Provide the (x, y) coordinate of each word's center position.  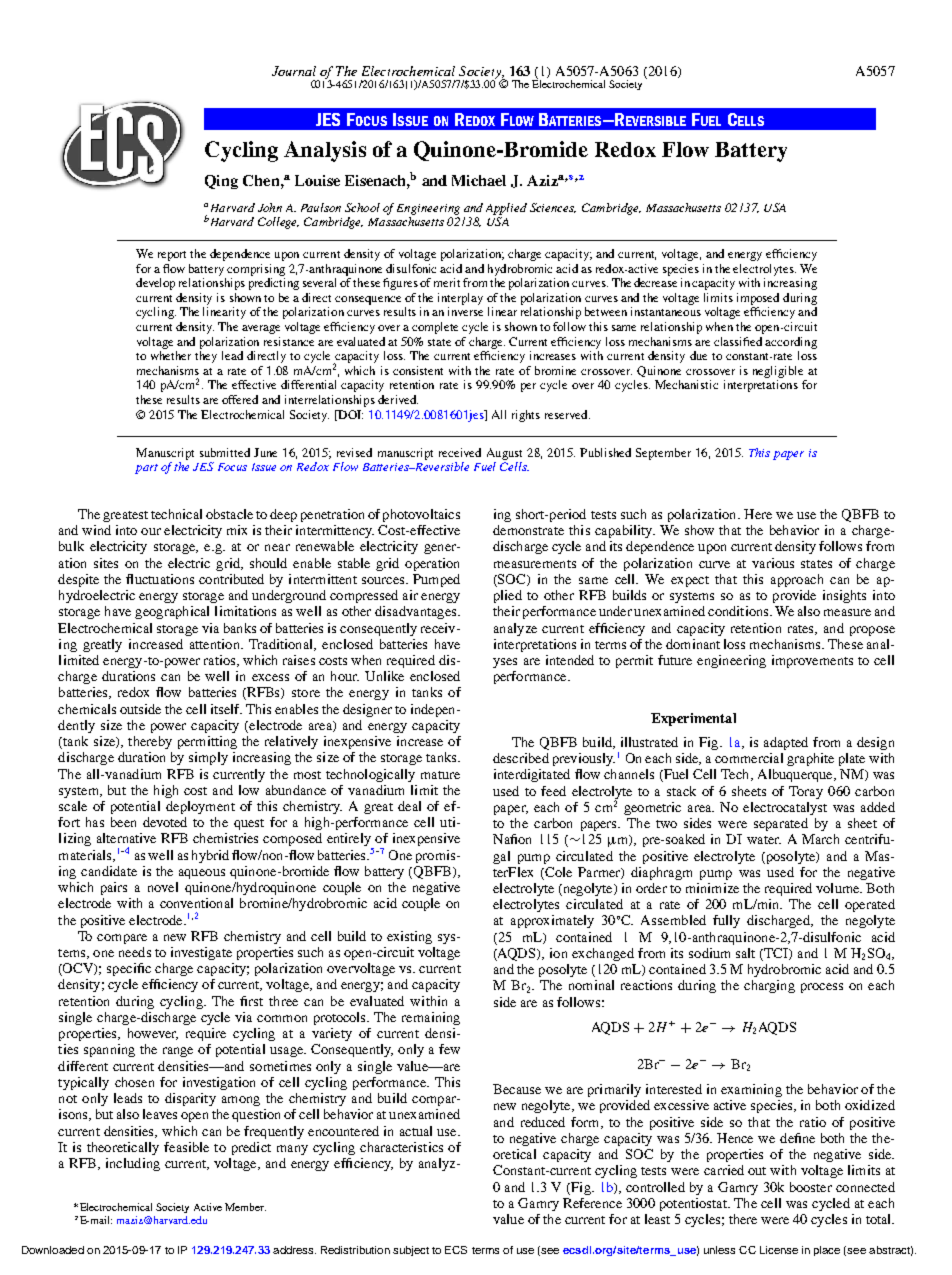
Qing (221, 182)
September (663, 454)
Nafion (512, 839)
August (504, 454)
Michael (479, 180)
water (764, 840)
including (133, 1164)
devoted (165, 822)
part (146, 469)
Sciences (553, 208)
